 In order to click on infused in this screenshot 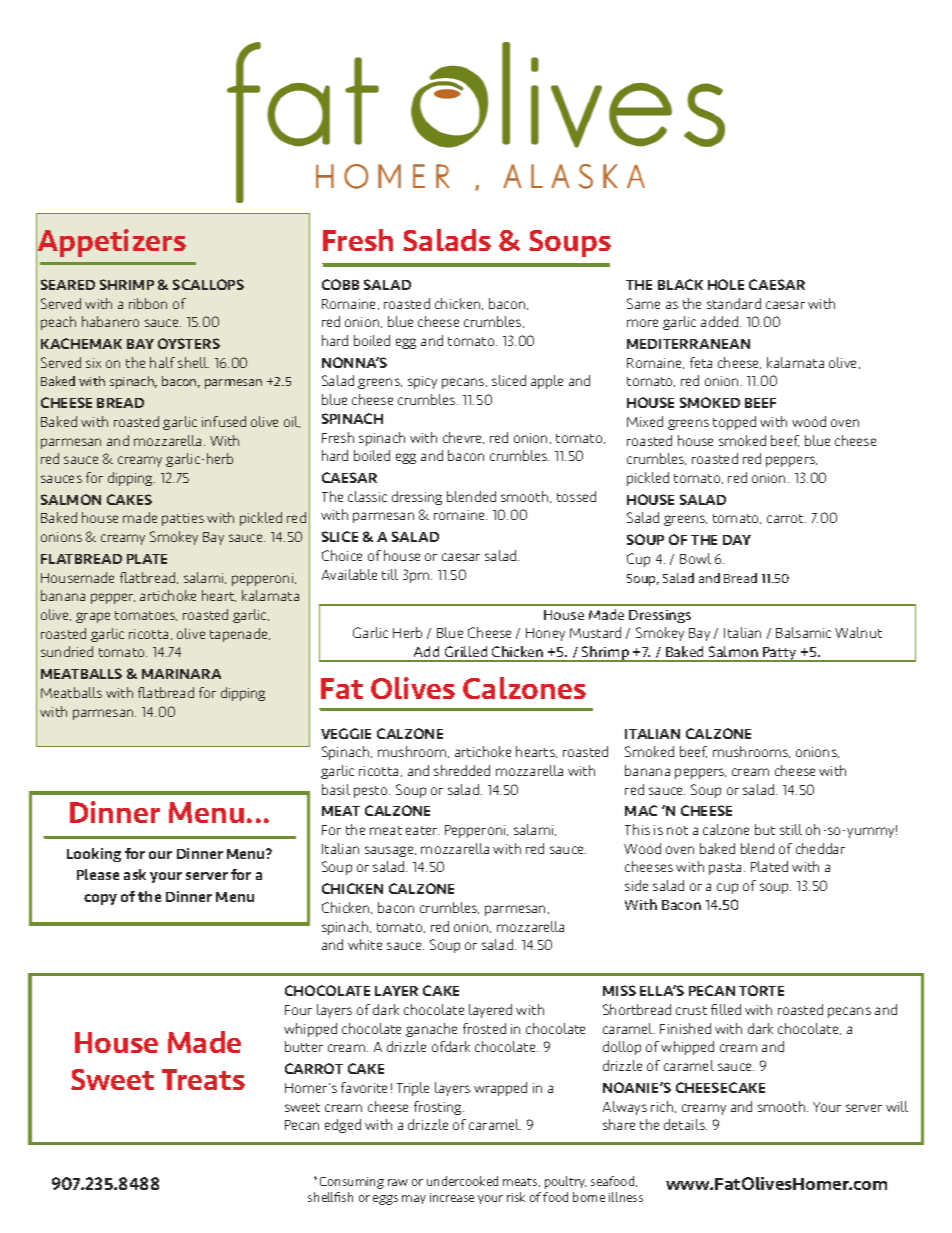, I will do `click(224, 421)`.
